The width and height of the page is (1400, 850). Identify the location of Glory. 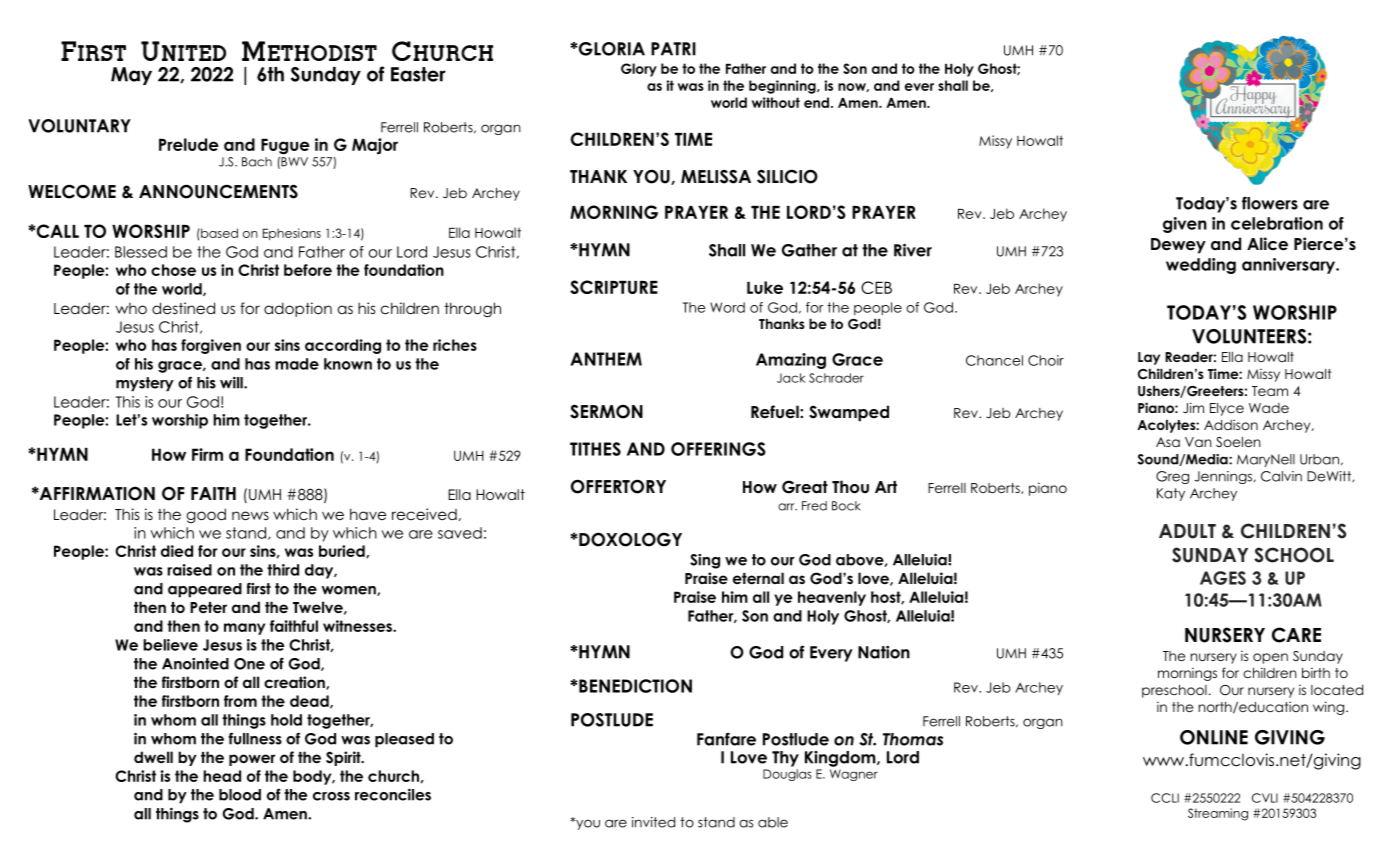
(639, 70).
